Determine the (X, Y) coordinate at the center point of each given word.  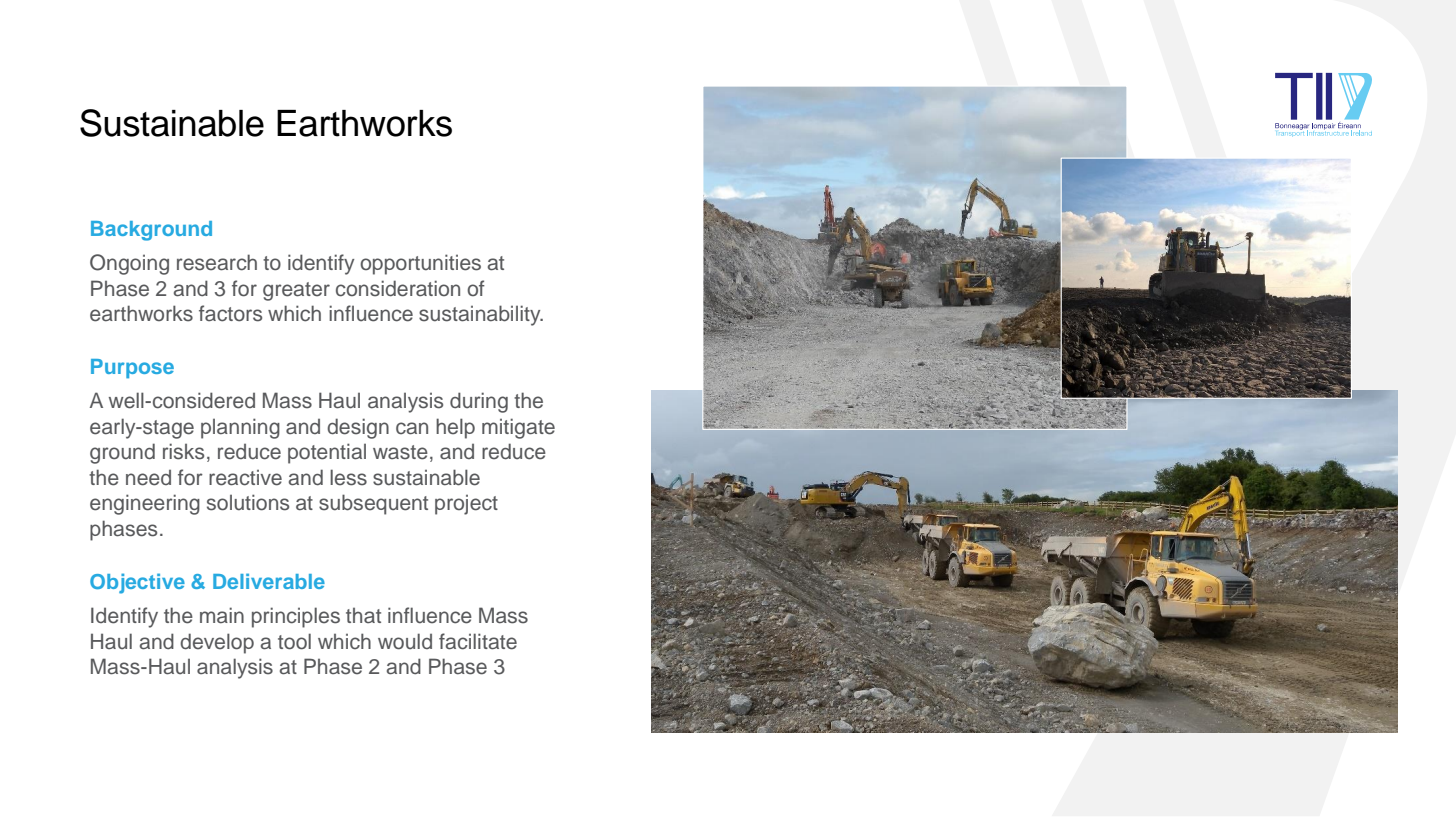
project (466, 505)
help (455, 428)
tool (294, 641)
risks (183, 451)
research (217, 262)
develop (217, 643)
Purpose (132, 369)
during (479, 402)
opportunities (420, 264)
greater (296, 291)
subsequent (373, 504)
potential (327, 453)
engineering (145, 504)
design (358, 428)
